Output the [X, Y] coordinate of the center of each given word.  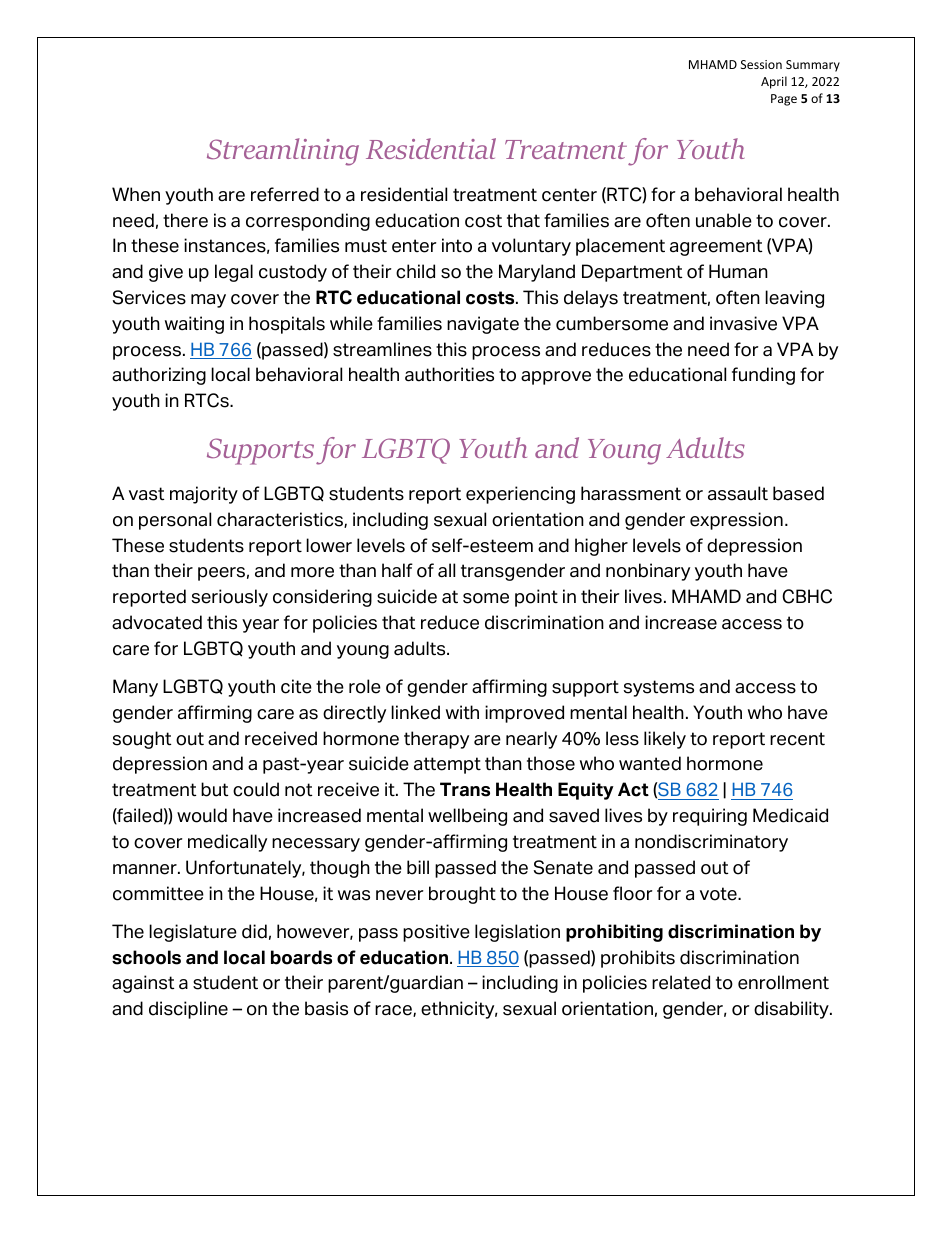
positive [436, 933]
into [457, 245]
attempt [447, 765]
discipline [188, 1010]
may [208, 301]
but [214, 789]
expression [736, 521]
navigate [483, 325]
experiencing [520, 495]
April [774, 82]
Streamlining [283, 152]
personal [175, 521]
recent [797, 739]
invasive [743, 323]
